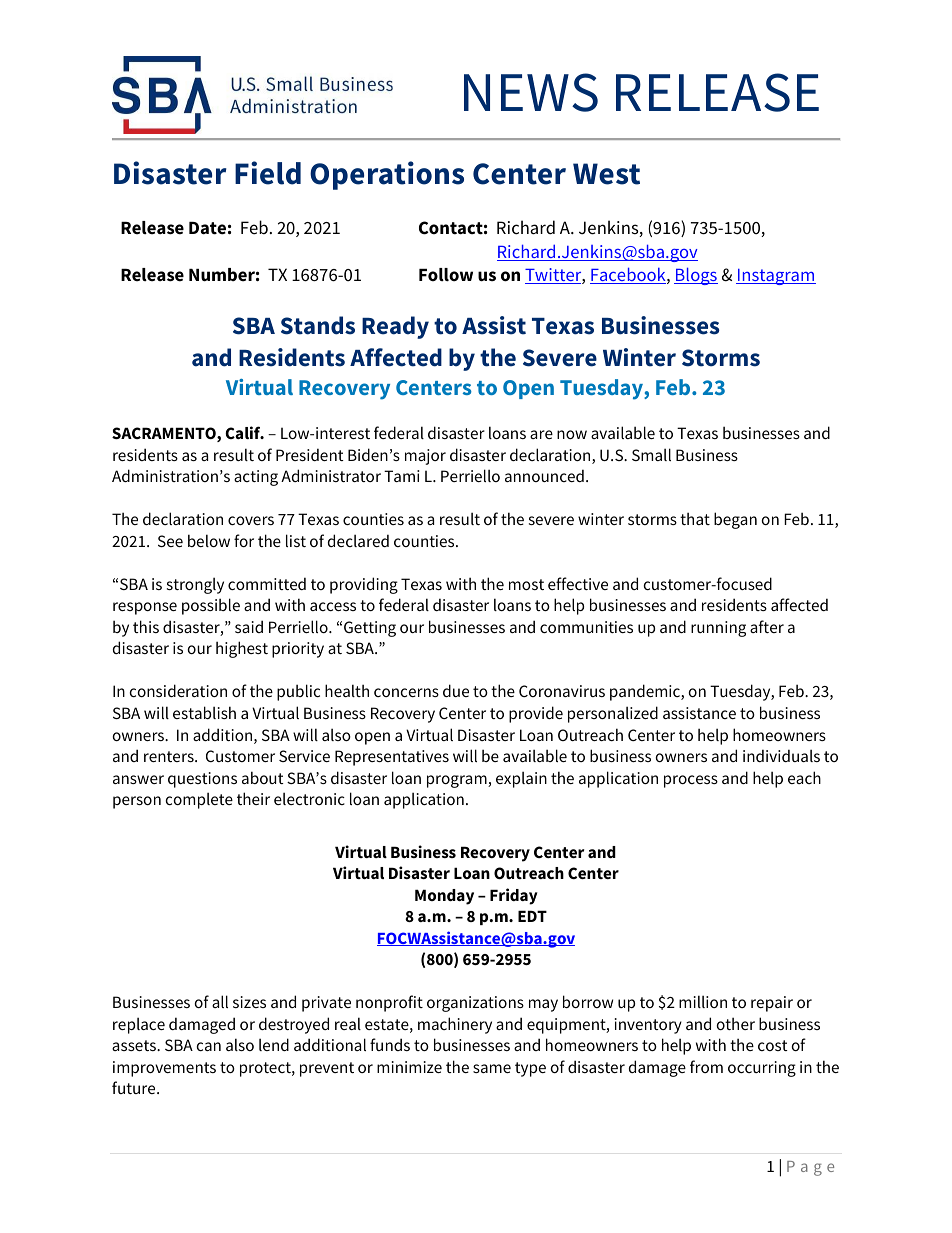 The height and width of the page is (1233, 952). What do you see at coordinates (695, 518) in the page?
I see `that` at bounding box center [695, 518].
